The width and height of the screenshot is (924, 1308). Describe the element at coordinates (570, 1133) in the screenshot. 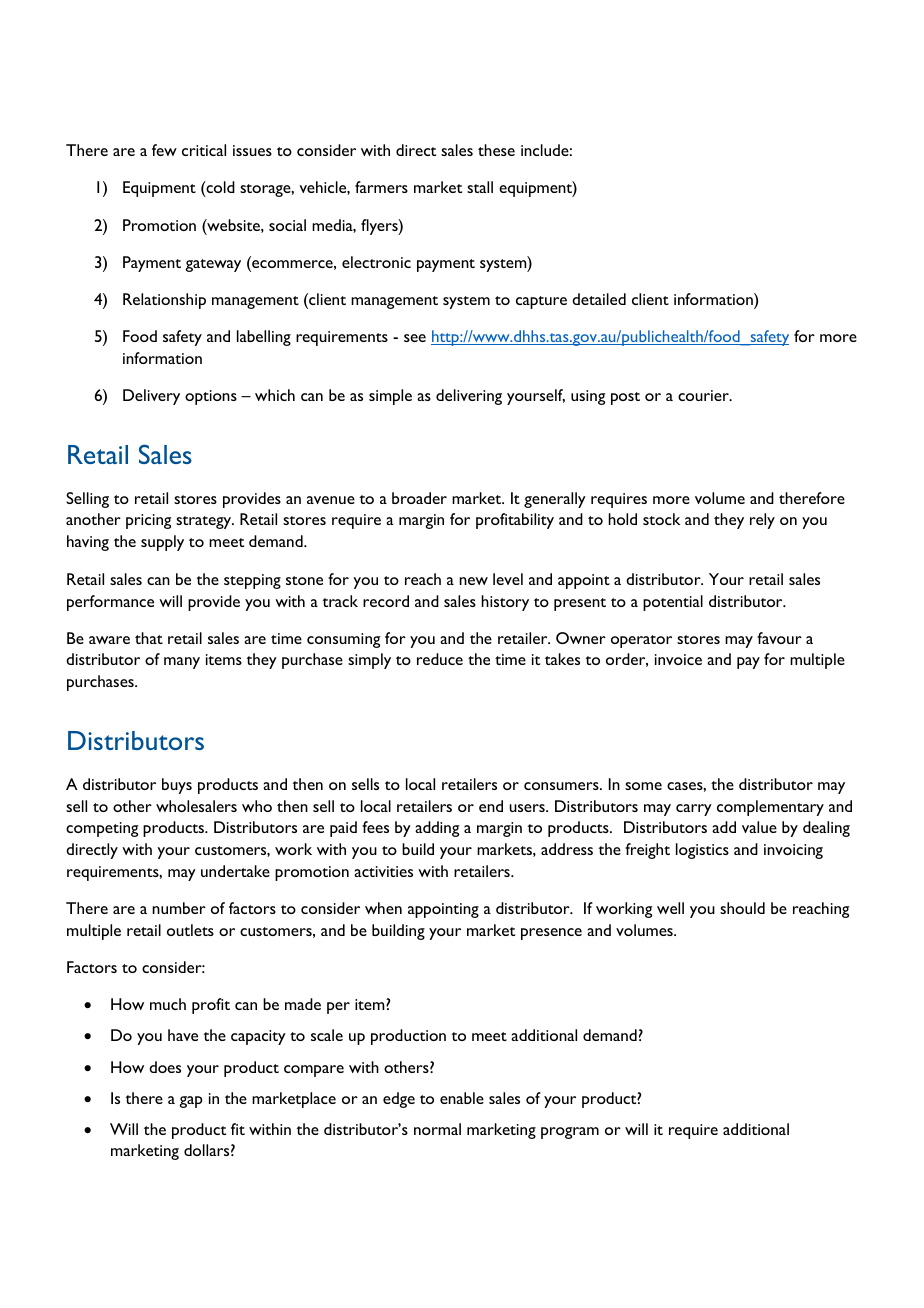

I see `program` at that location.
